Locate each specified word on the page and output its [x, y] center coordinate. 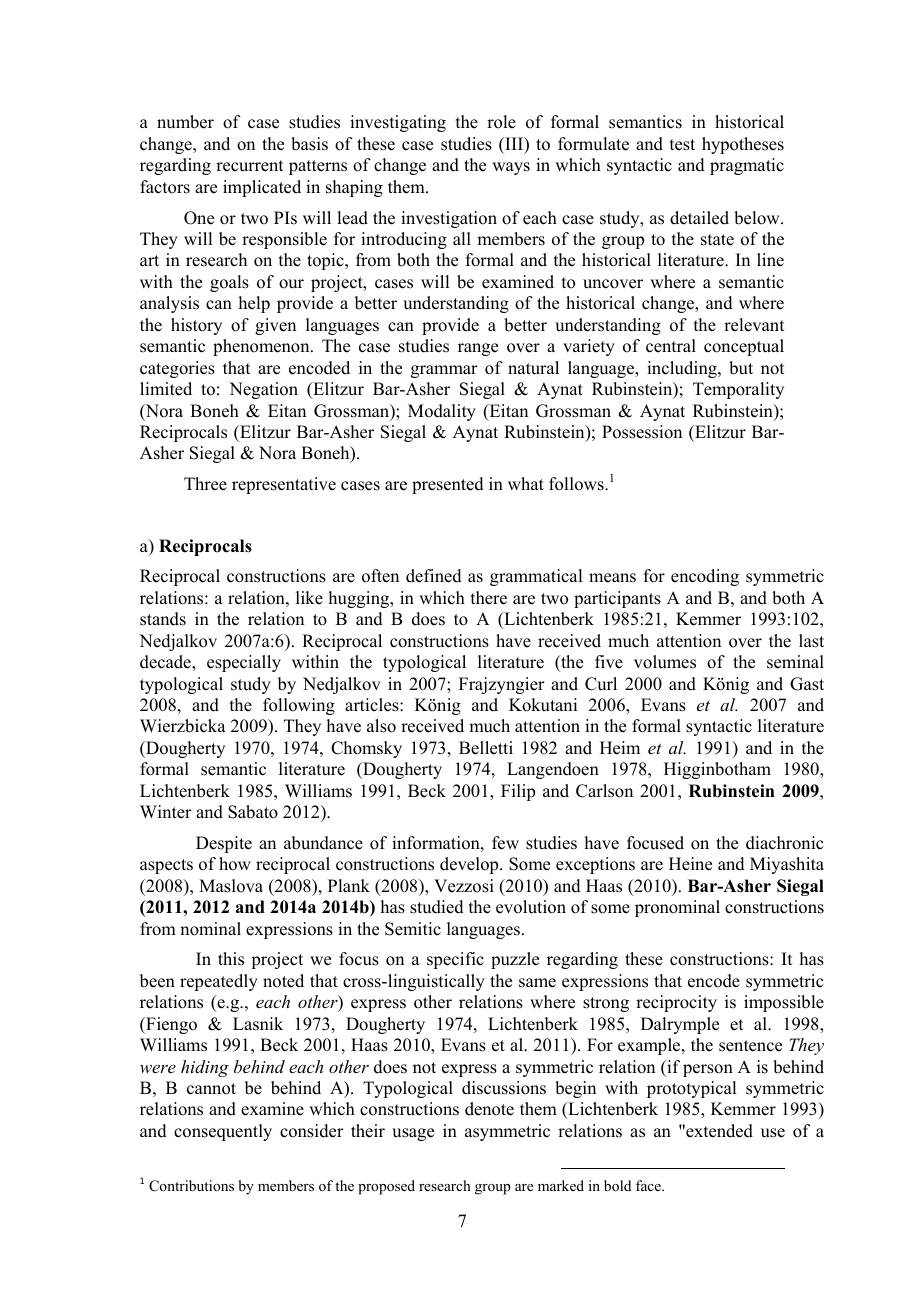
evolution [531, 907]
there [489, 598]
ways [511, 168]
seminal [795, 662]
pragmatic [747, 166]
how [235, 864]
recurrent [249, 166]
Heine [690, 864]
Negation [263, 390]
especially [244, 663]
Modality [442, 412]
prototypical [691, 1089]
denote [489, 1109]
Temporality [738, 390]
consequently [223, 1132]
